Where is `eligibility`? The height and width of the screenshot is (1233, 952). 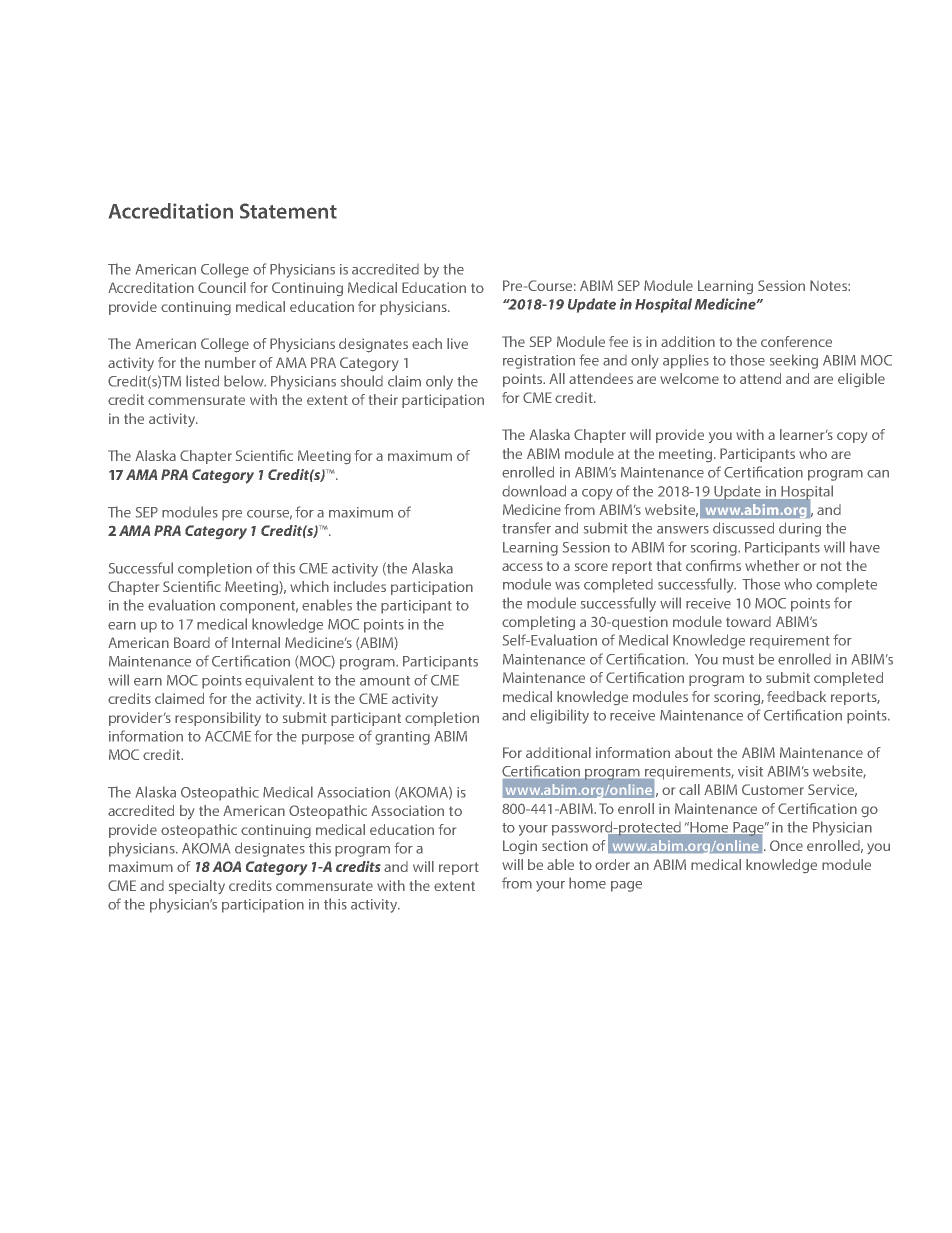 eligibility is located at coordinates (559, 716).
